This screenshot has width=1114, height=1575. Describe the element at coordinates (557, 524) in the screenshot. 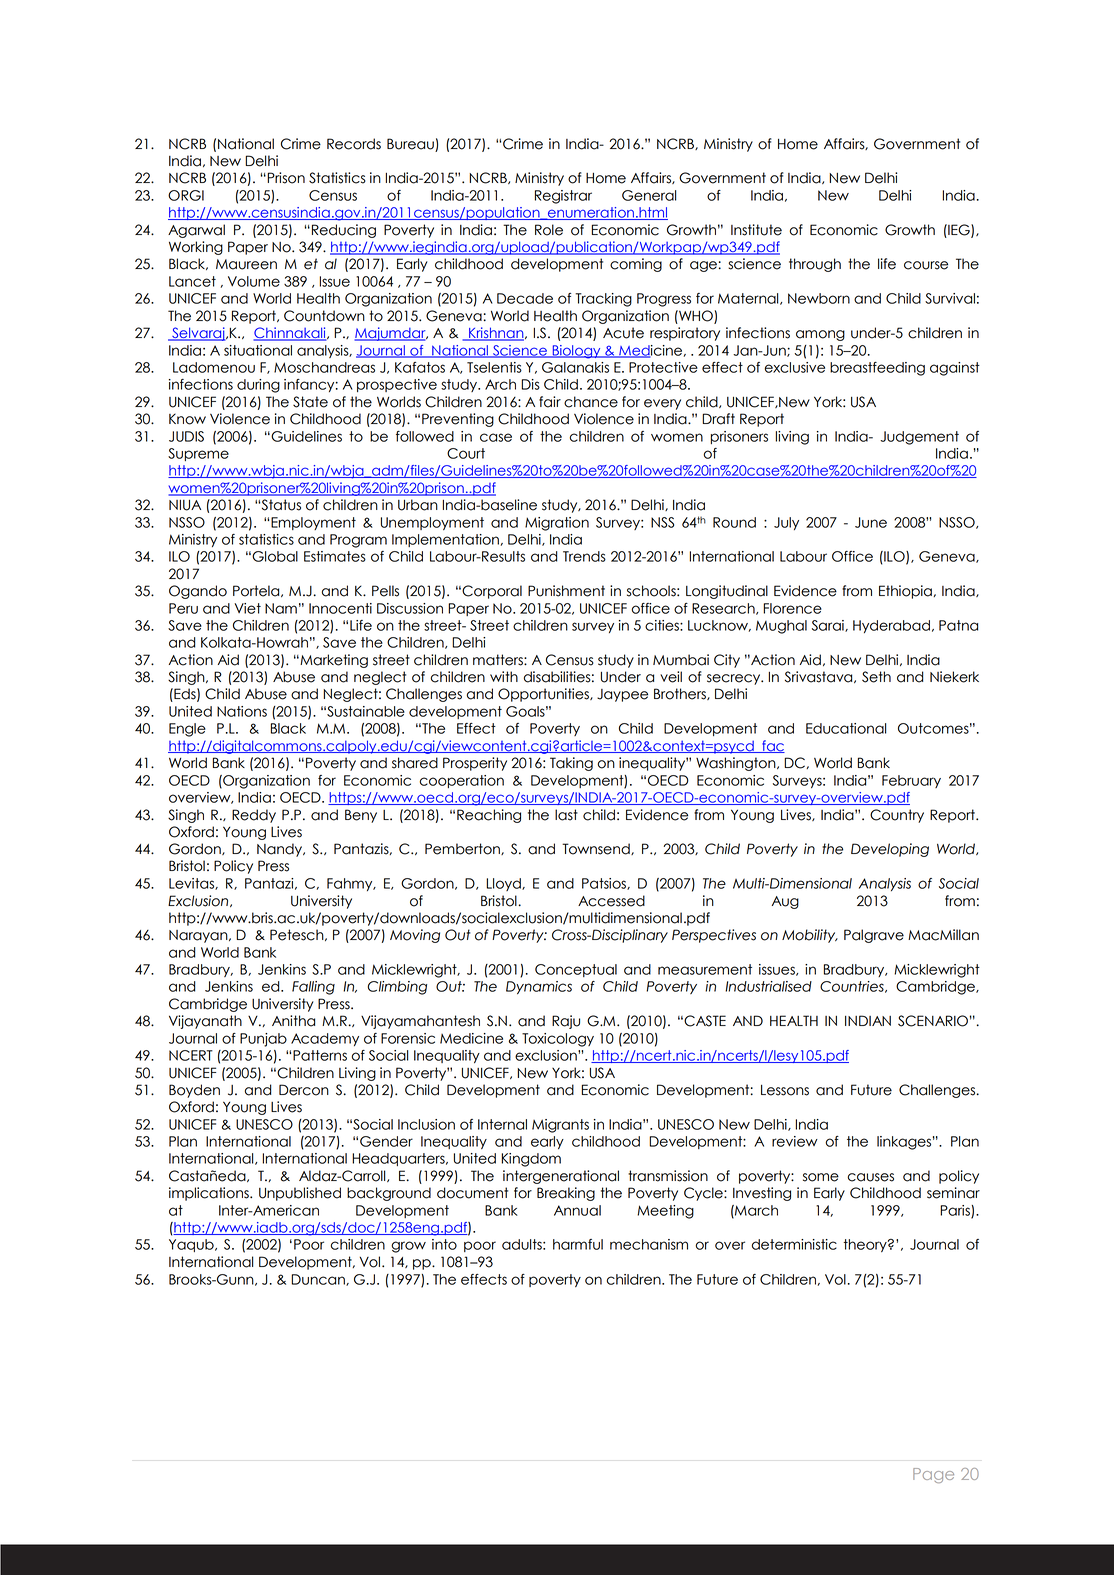

I see `Migration` at that location.
